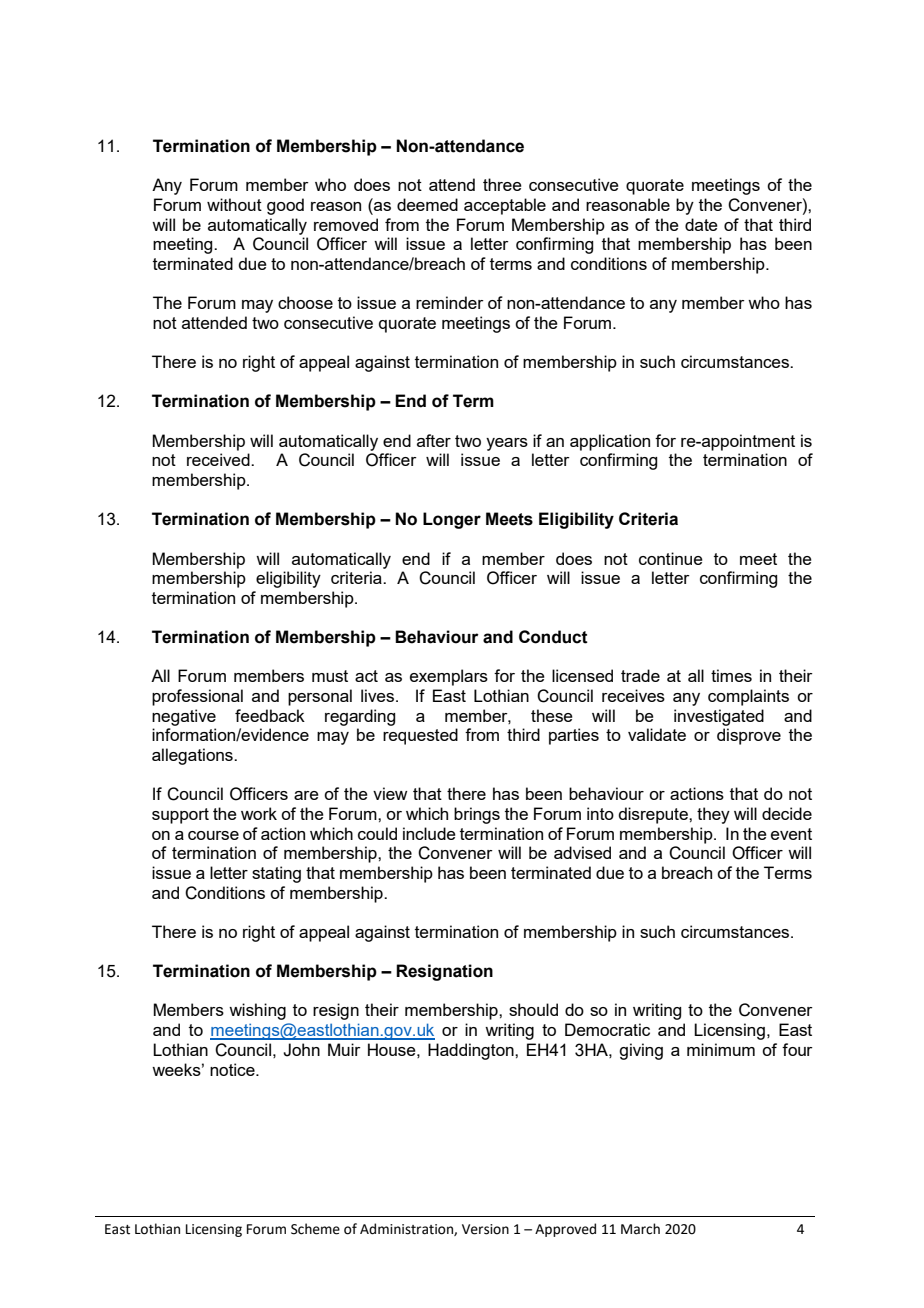  Describe the element at coordinates (485, 1229) in the screenshot. I see `Version` at that location.
